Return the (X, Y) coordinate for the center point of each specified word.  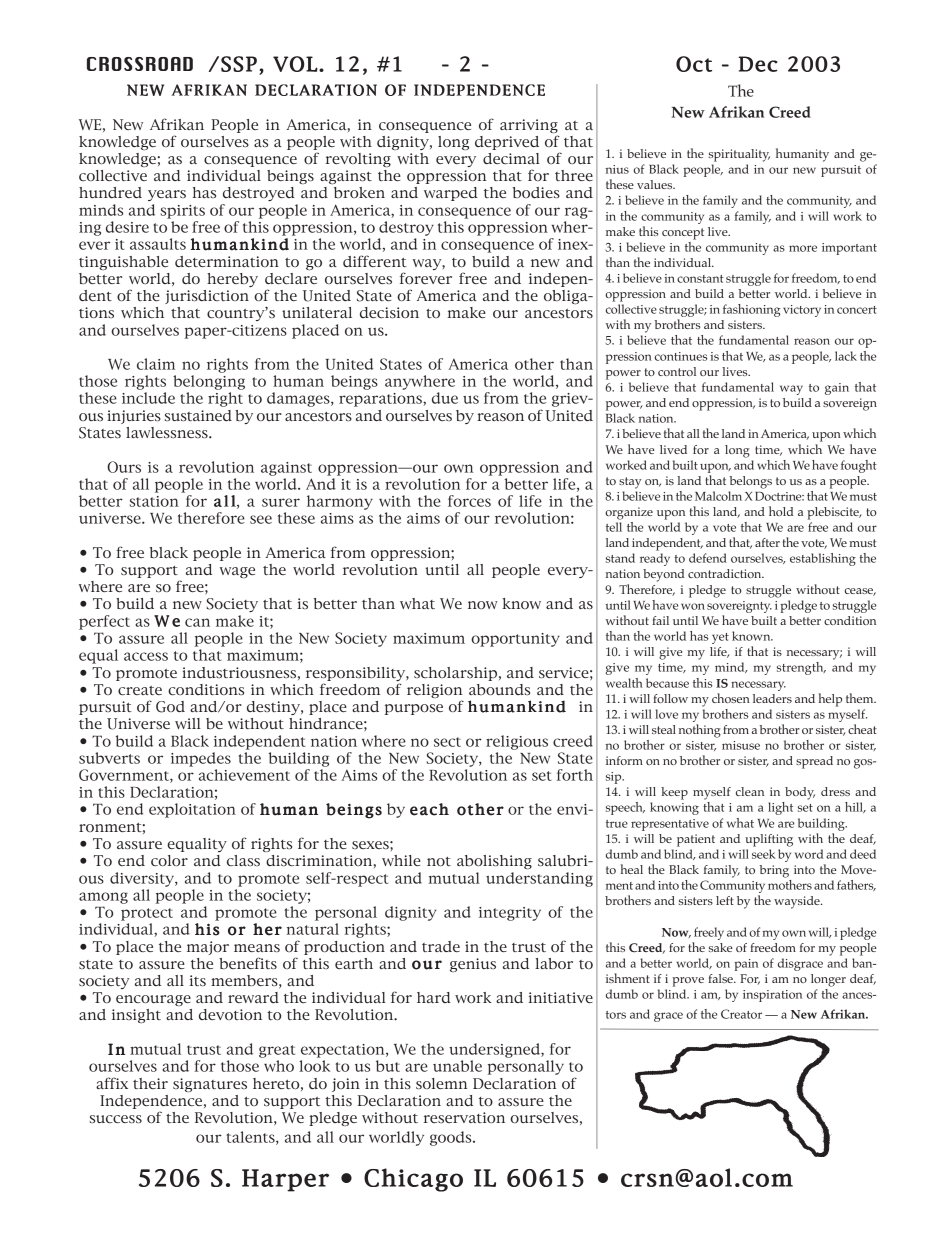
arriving (529, 126)
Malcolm (718, 496)
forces (469, 501)
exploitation (192, 810)
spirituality (739, 155)
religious (517, 742)
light (780, 808)
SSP (239, 64)
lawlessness (168, 432)
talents (251, 1138)
